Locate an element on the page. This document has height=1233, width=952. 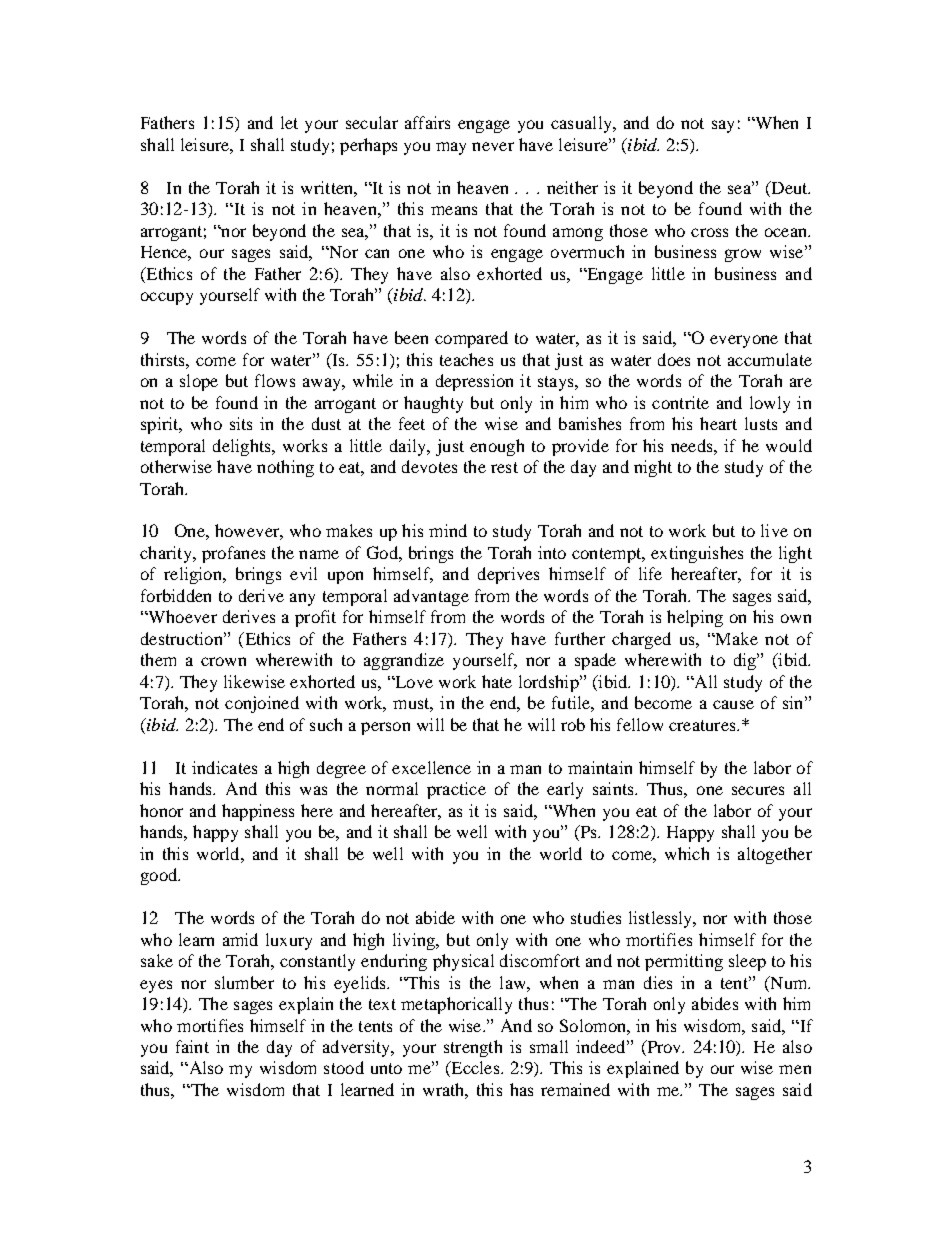
advantage is located at coordinates (431, 597).
